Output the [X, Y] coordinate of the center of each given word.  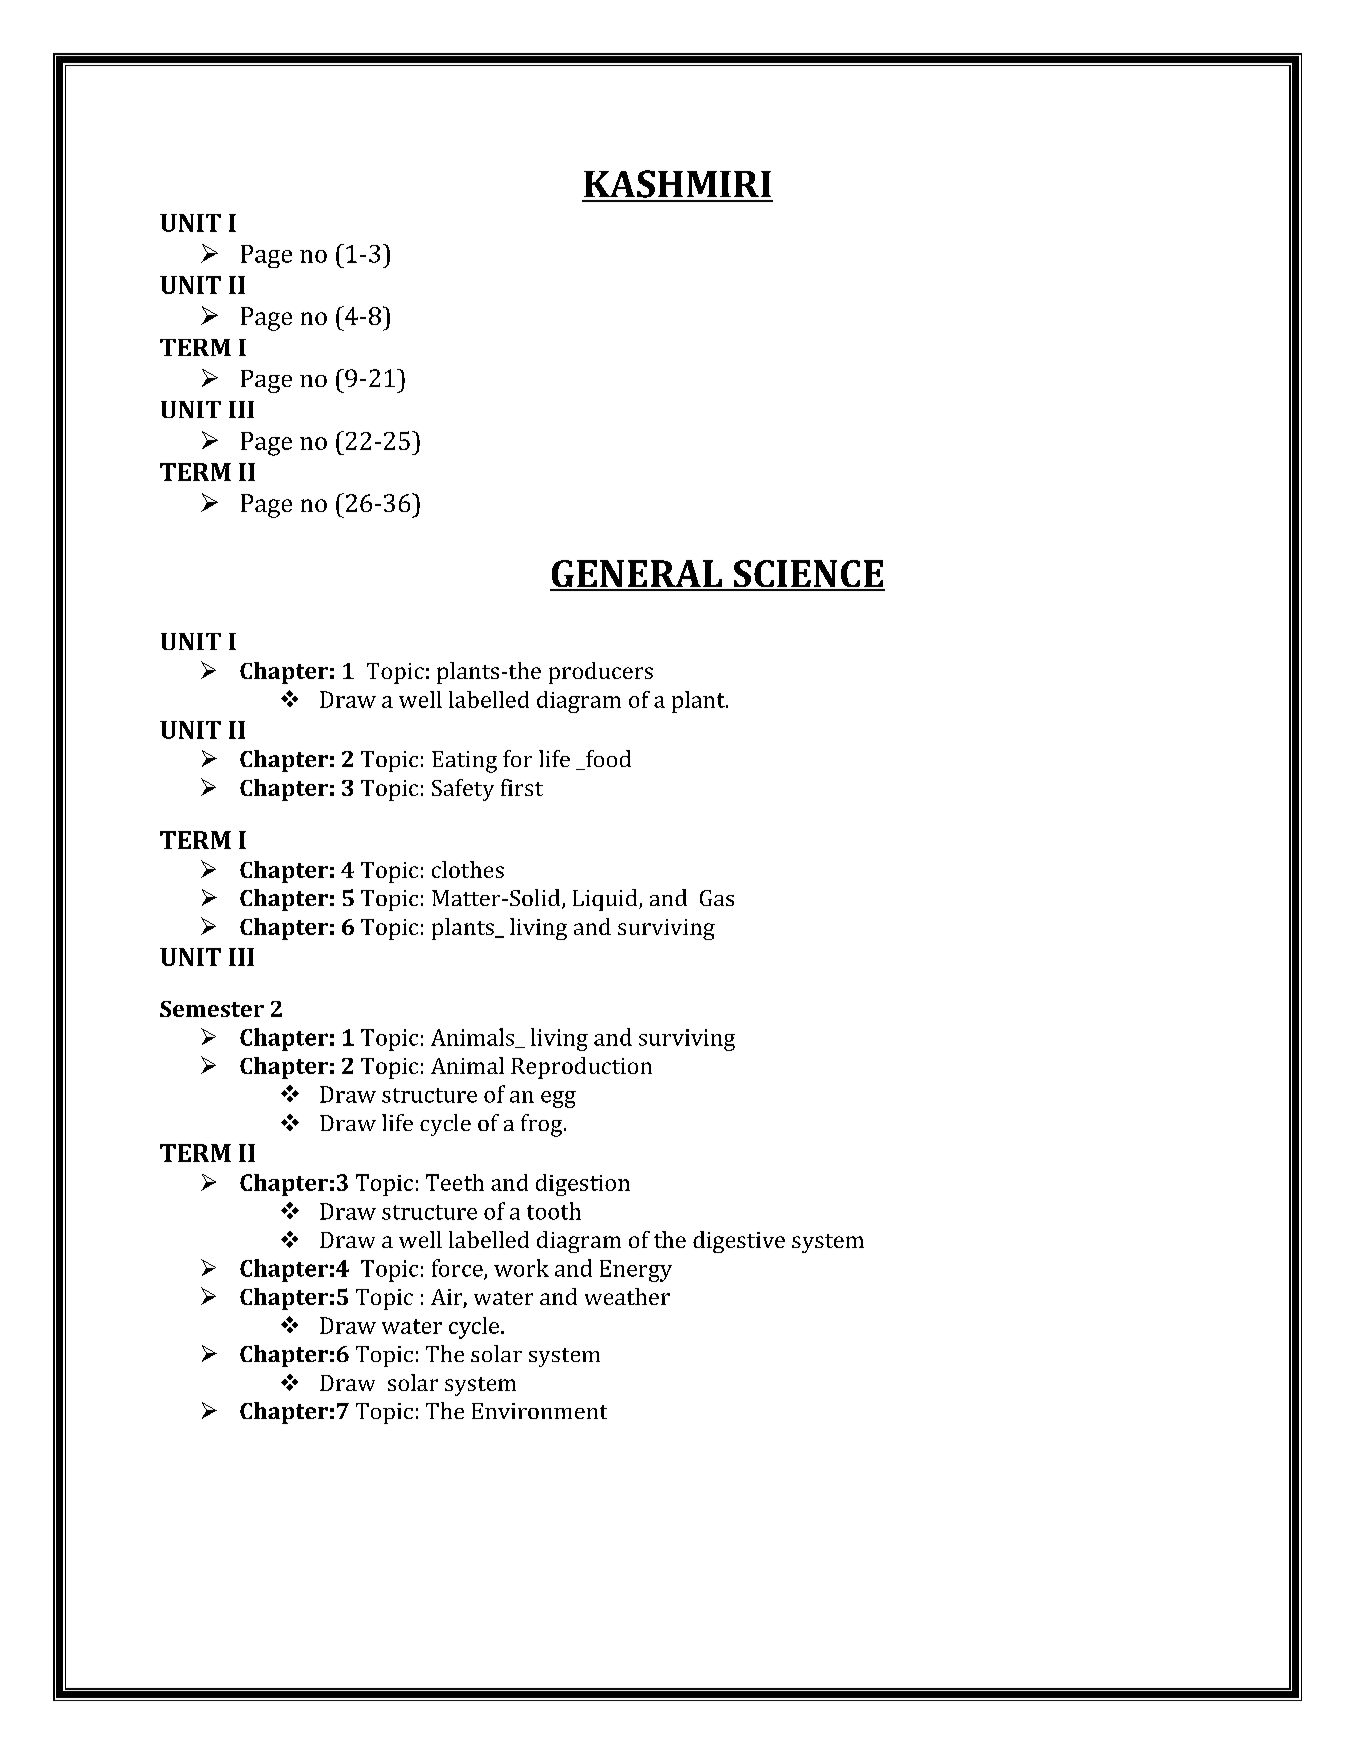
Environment [539, 1411]
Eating [464, 762]
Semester [212, 1009]
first [522, 787]
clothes [468, 869]
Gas [717, 898]
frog [543, 1125]
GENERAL [637, 575]
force [458, 1269]
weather [627, 1296]
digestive [739, 1242]
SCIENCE [808, 575]
